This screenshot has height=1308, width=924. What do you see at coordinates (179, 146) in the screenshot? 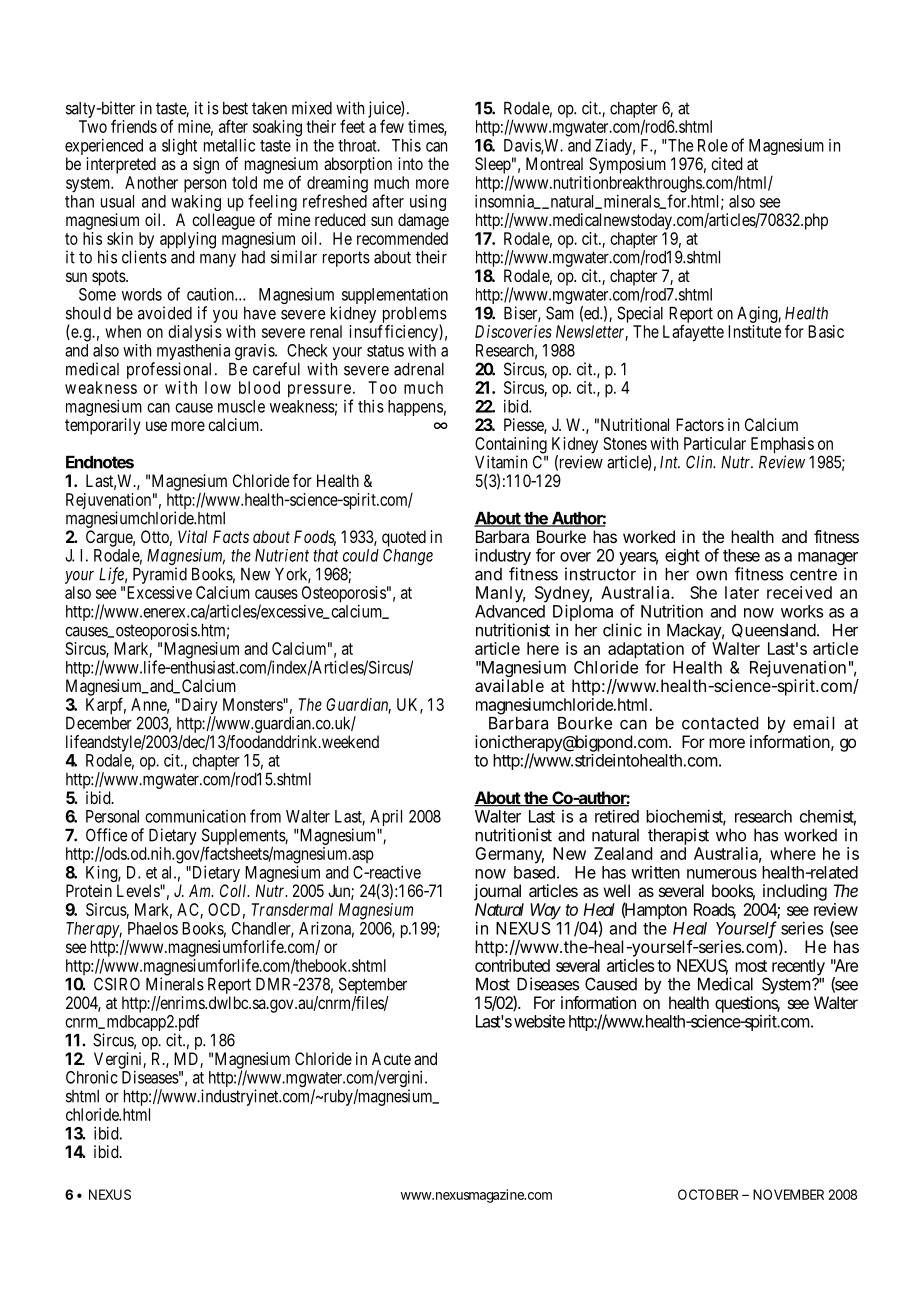
I see `slight` at bounding box center [179, 146].
